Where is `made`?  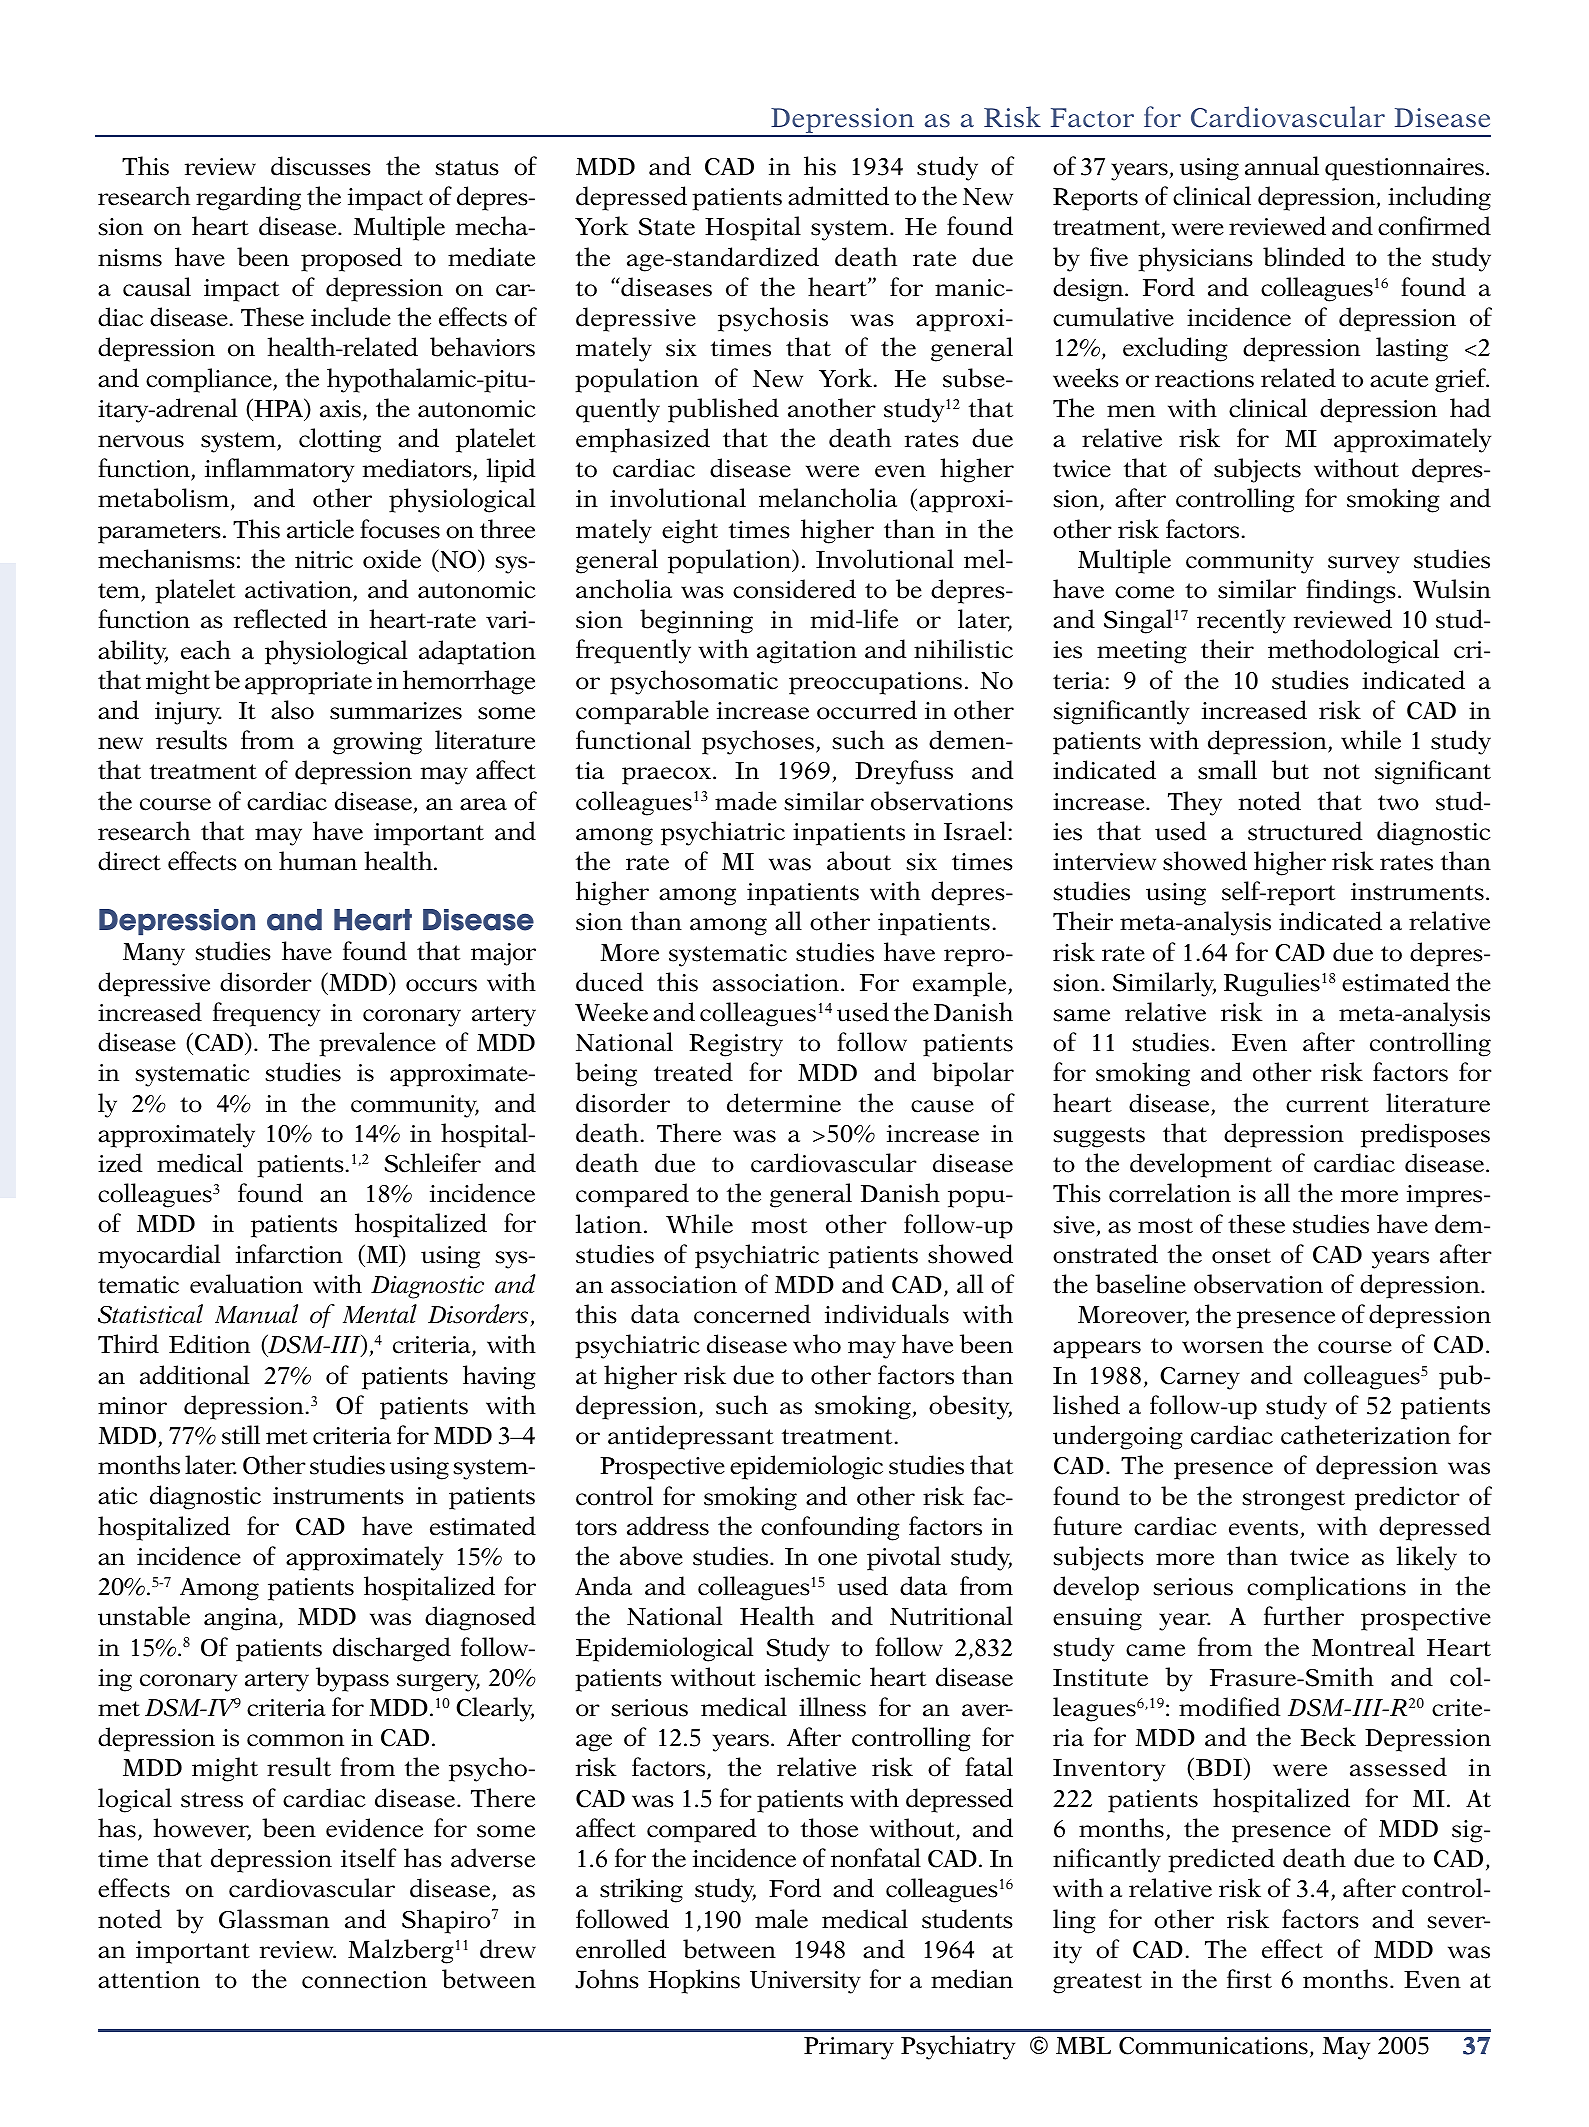
made is located at coordinates (746, 801).
